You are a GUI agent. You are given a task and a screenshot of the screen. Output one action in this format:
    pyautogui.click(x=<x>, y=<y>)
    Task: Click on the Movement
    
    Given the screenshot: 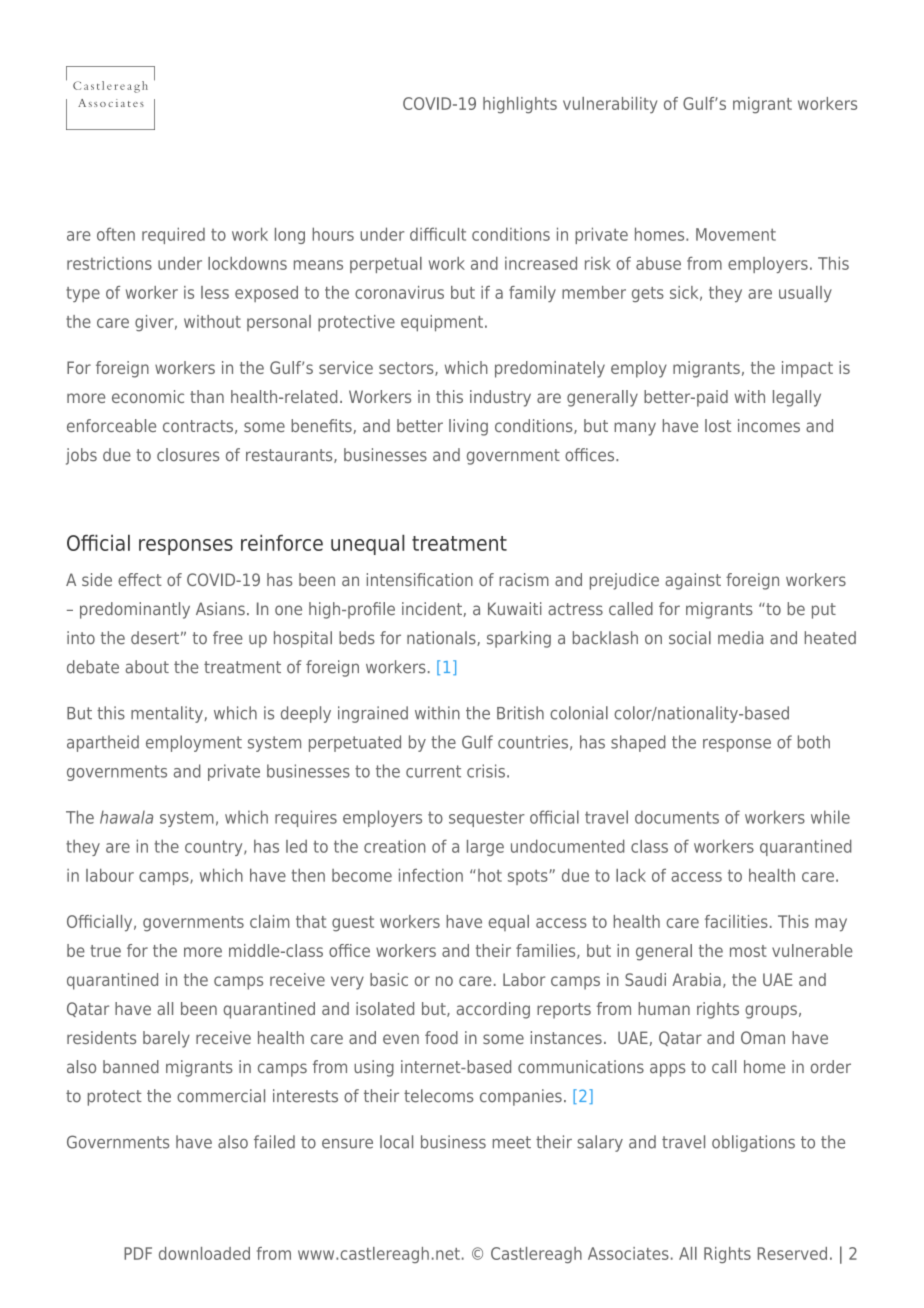 What is the action you would take?
    pyautogui.click(x=736, y=234)
